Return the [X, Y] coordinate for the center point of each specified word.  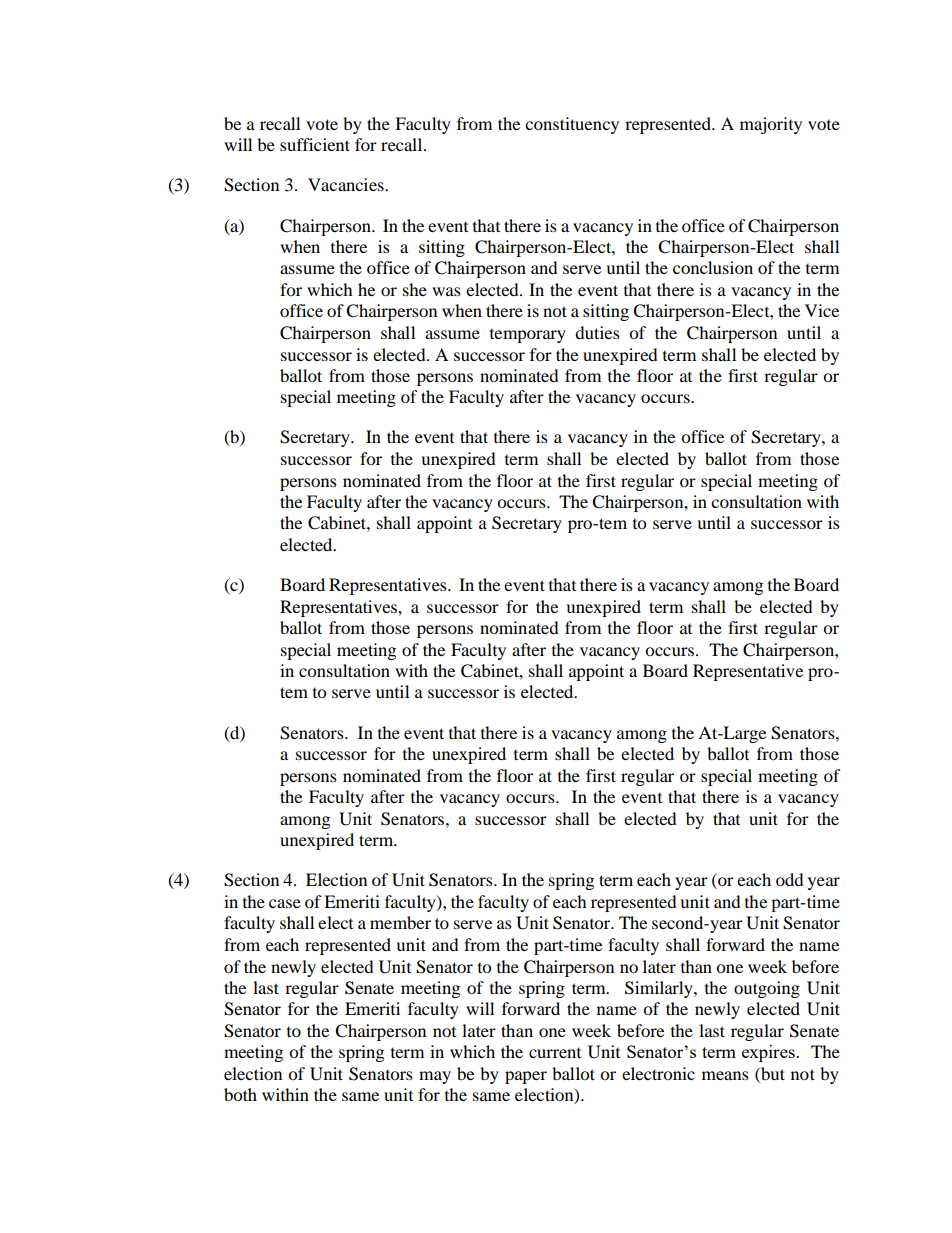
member [400, 922]
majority [771, 125]
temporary [528, 336]
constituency [572, 125]
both [240, 1094]
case [285, 903]
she [415, 289]
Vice [822, 310]
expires [769, 1053]
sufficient [315, 144]
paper [526, 1077]
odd [790, 879]
